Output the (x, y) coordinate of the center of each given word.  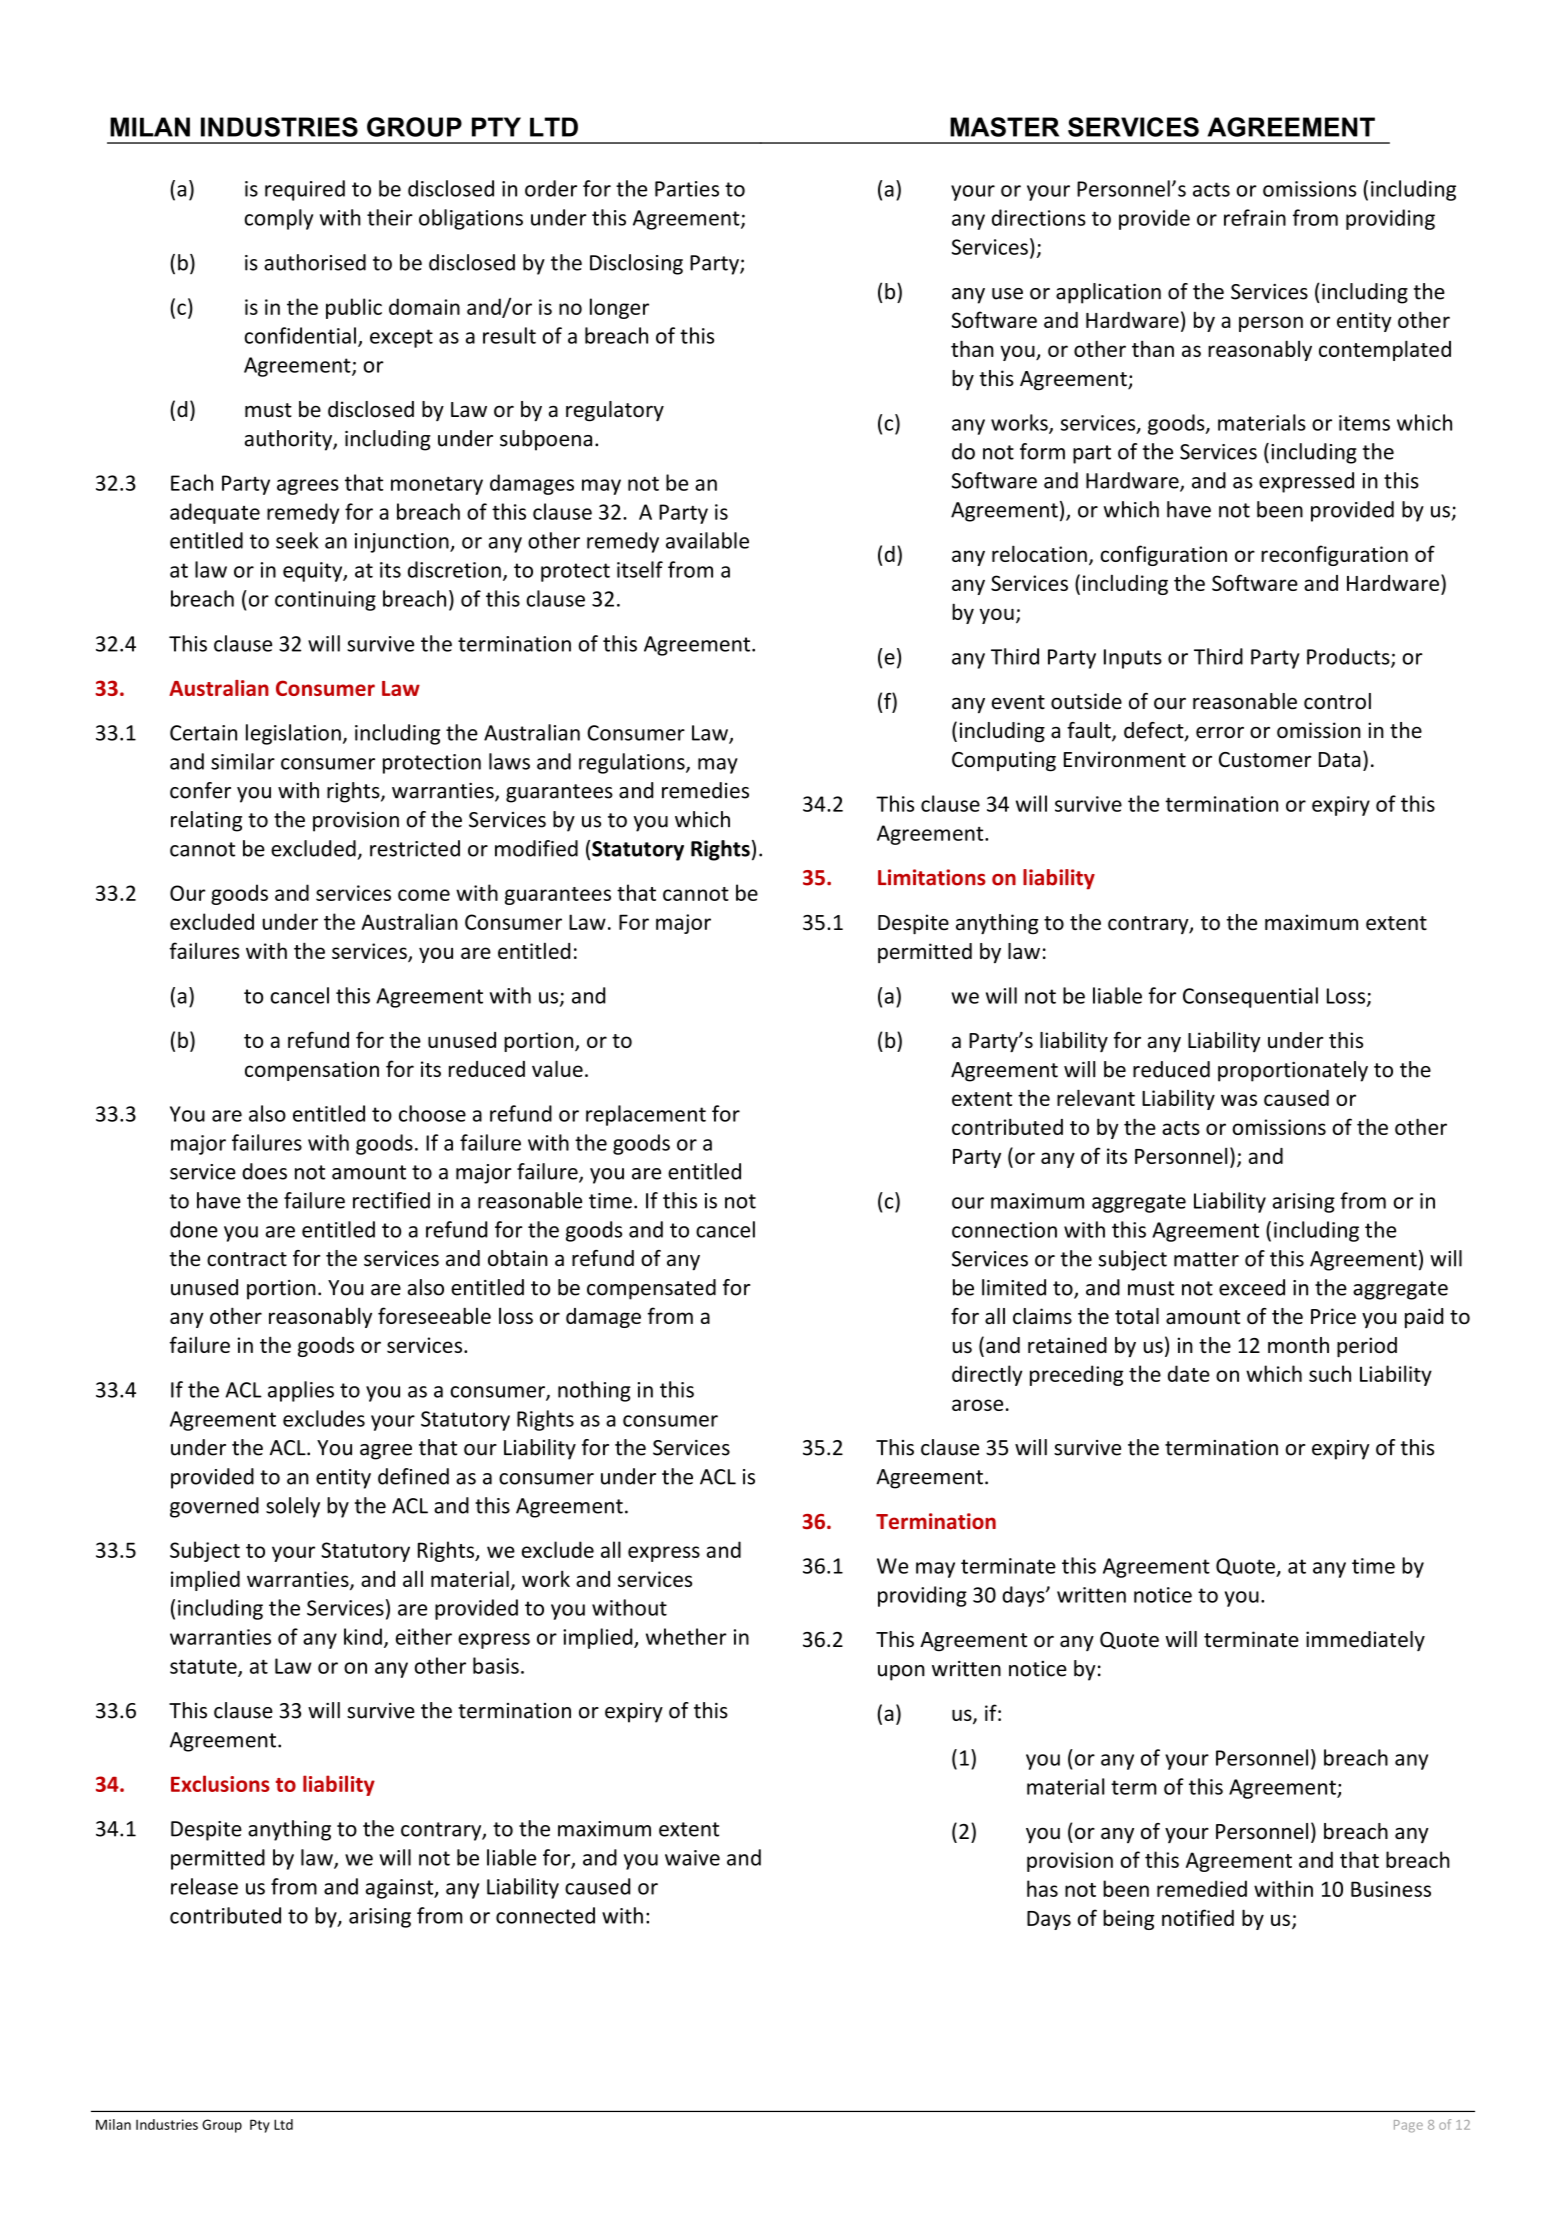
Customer (1265, 760)
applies (301, 1391)
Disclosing (636, 264)
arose (977, 1405)
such (1330, 1373)
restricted (415, 848)
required (305, 190)
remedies (705, 790)
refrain (1255, 217)
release (204, 1886)
